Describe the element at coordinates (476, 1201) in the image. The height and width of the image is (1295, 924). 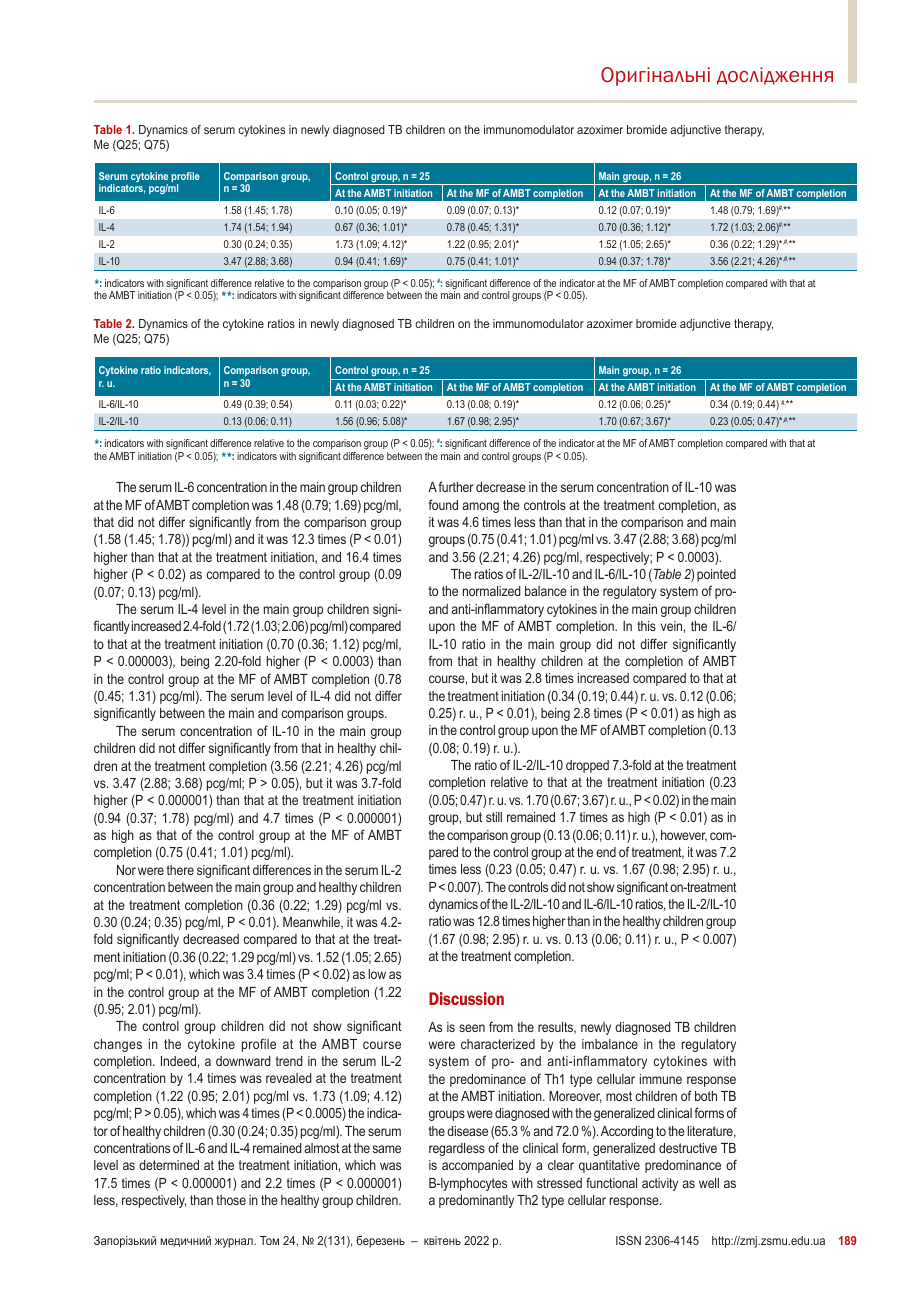
I see `predominantly` at that location.
